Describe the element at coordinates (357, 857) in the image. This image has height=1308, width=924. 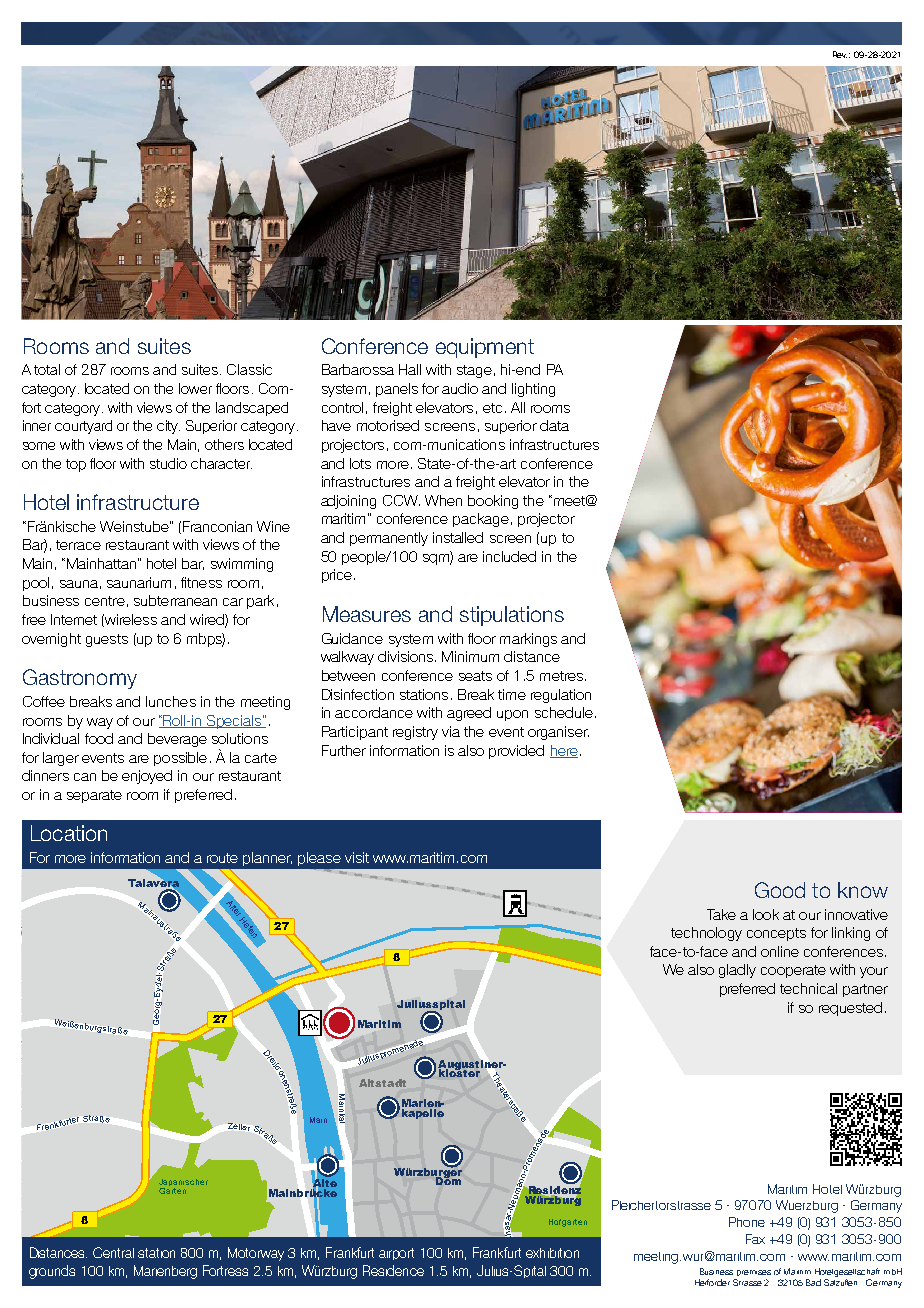
I see `visit` at that location.
